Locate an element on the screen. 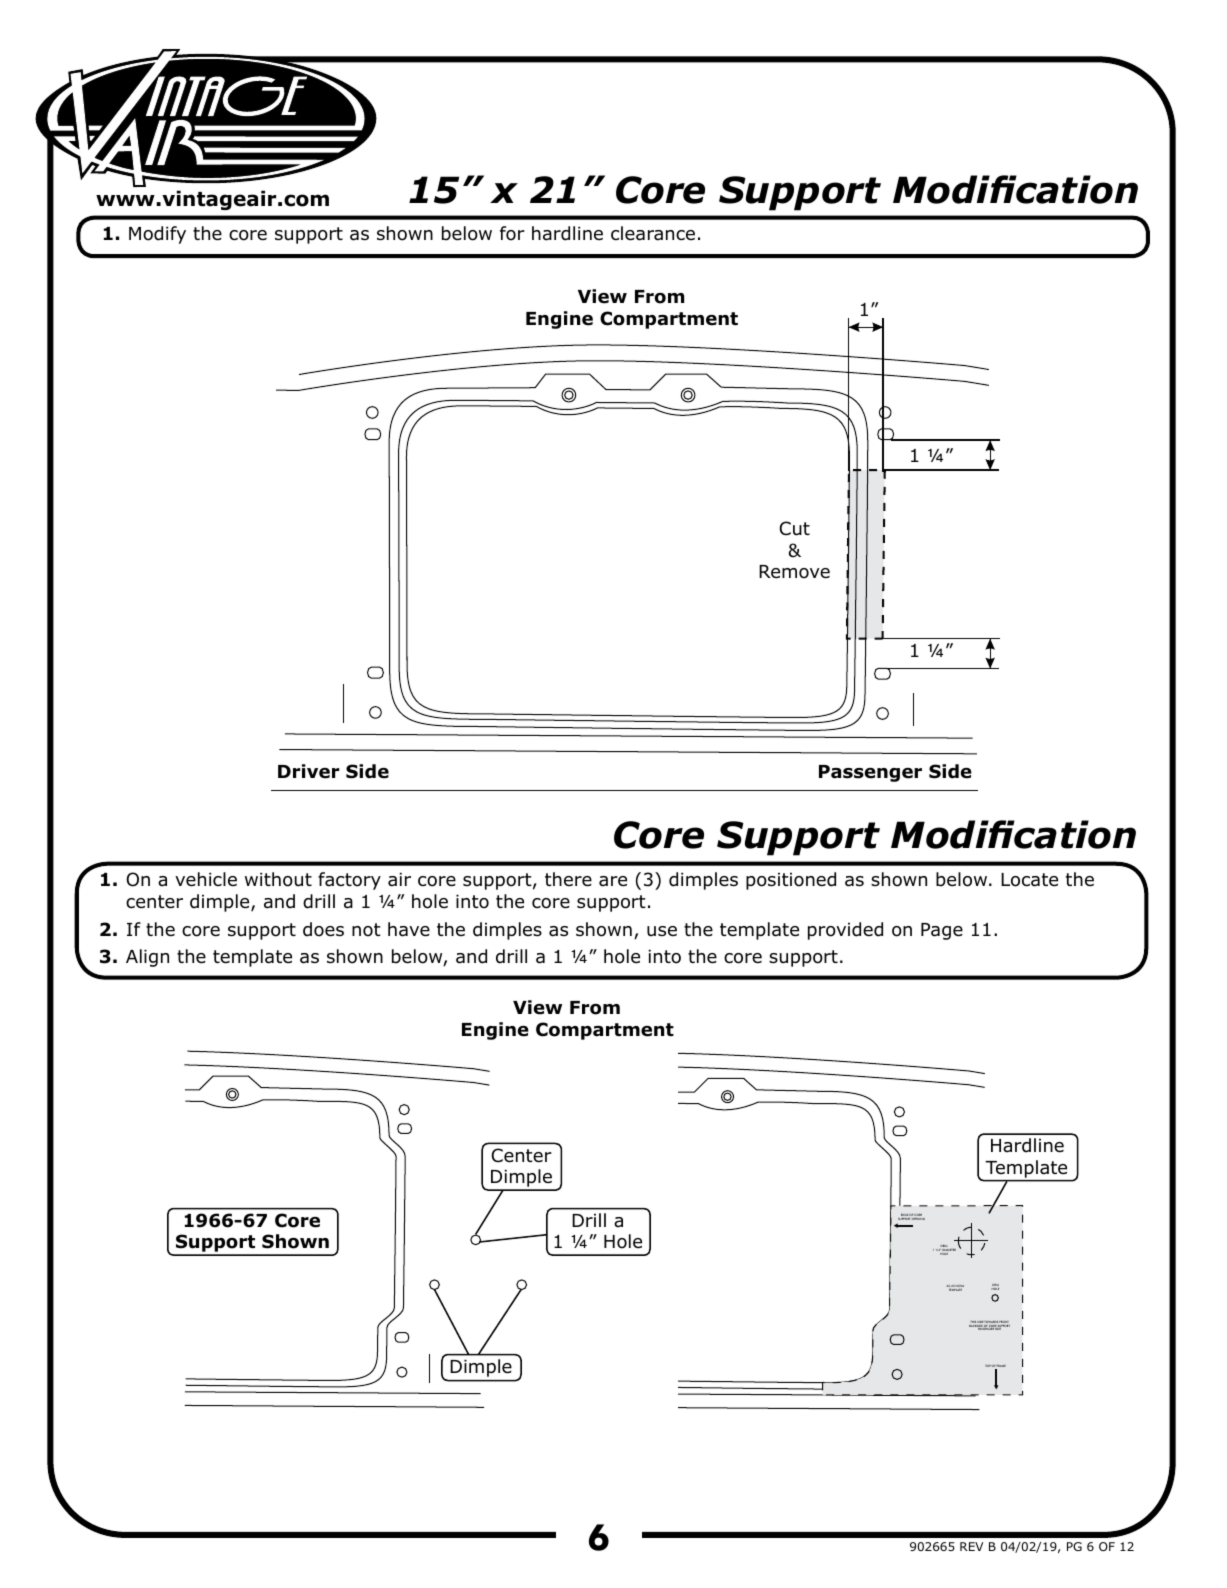 The height and width of the screenshot is (1588, 1227). Cut is located at coordinates (794, 528).
